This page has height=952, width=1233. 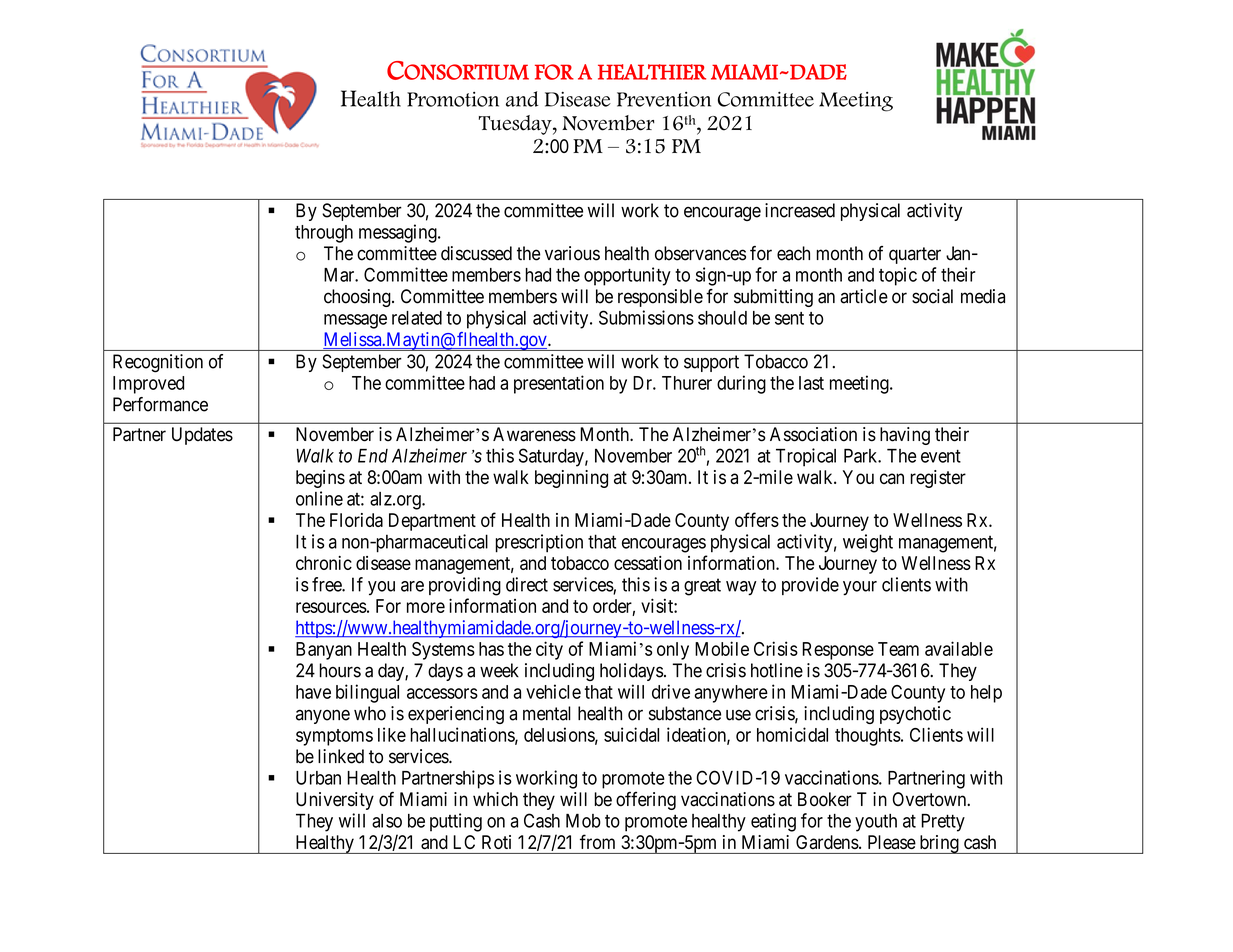 What do you see at coordinates (597, 841) in the page?
I see `from` at bounding box center [597, 841].
